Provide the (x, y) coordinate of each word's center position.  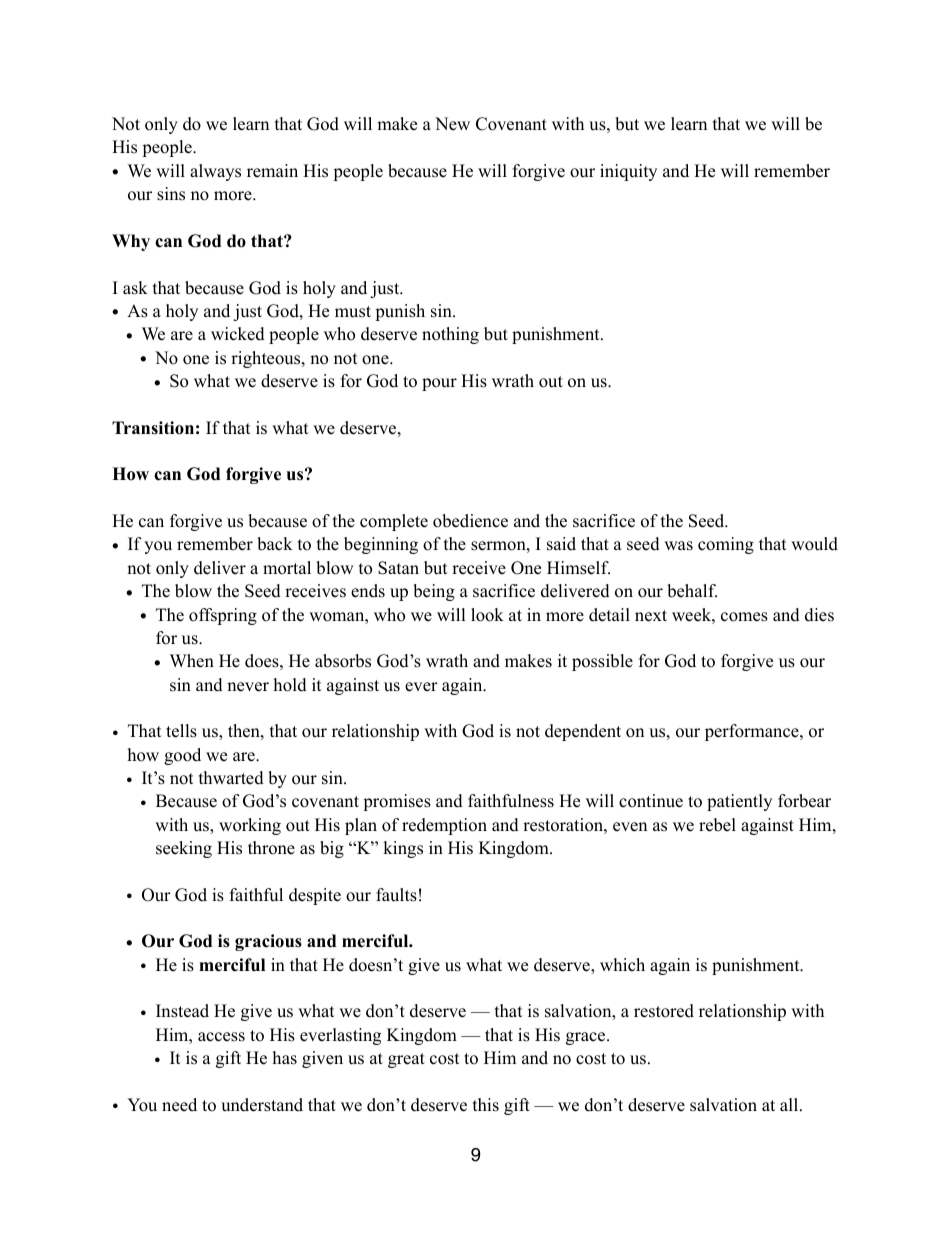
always (215, 172)
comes (744, 617)
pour (439, 384)
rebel (717, 825)
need (179, 1105)
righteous (267, 359)
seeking (184, 849)
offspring (223, 616)
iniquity (628, 172)
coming (726, 545)
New (452, 124)
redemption (444, 826)
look (487, 615)
